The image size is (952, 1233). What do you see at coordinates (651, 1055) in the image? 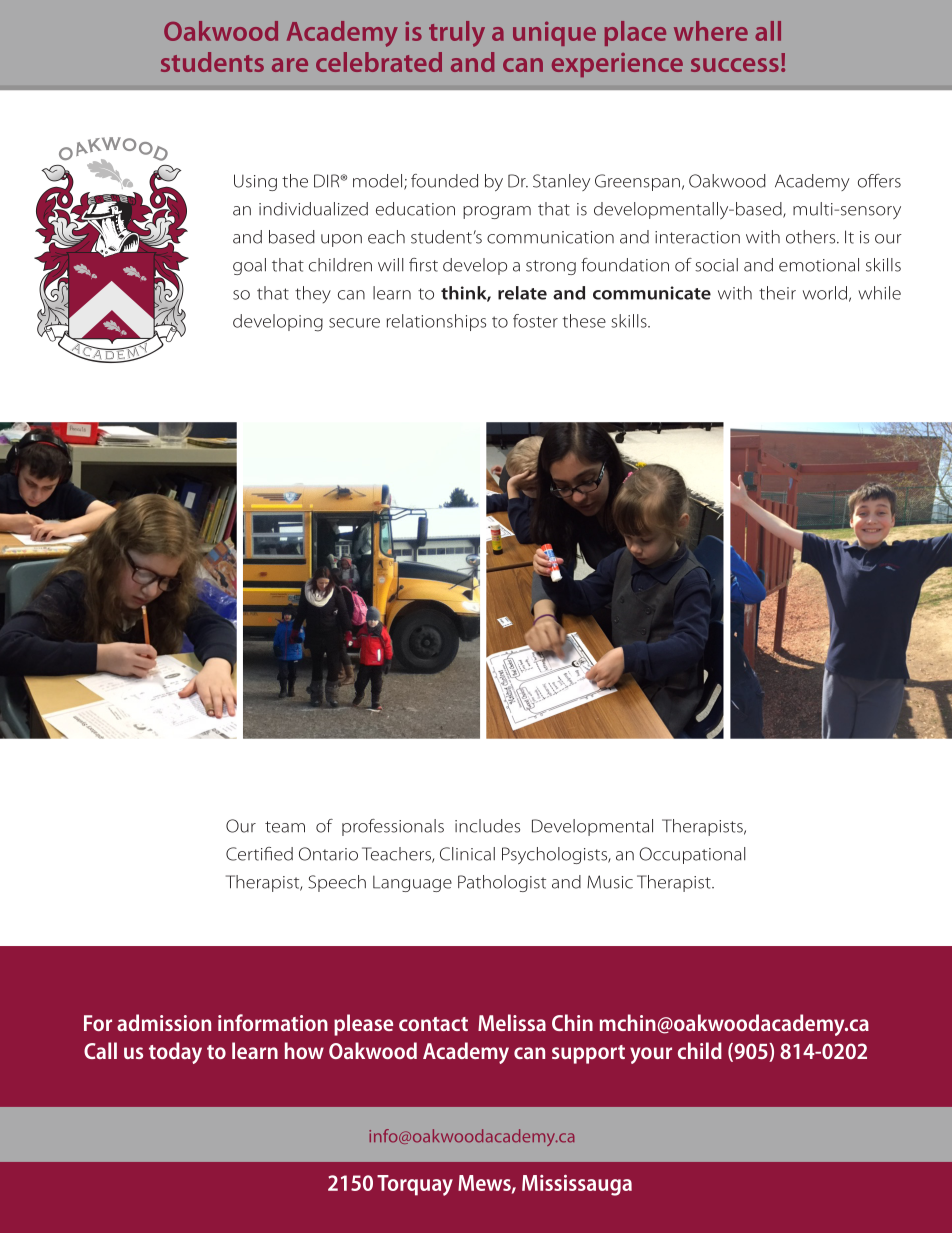
I see `your` at bounding box center [651, 1055].
